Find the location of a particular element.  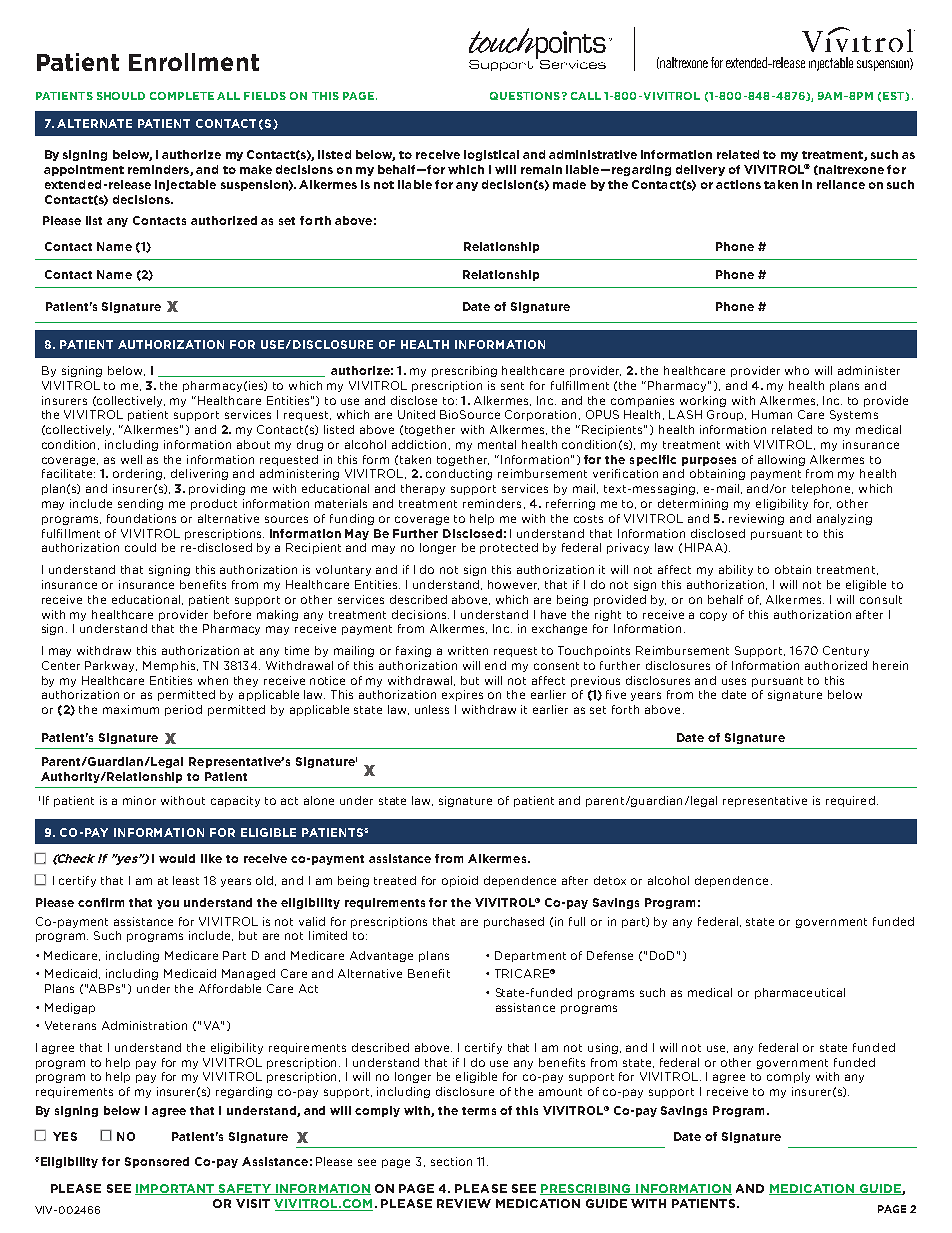

allowing is located at coordinates (781, 460).
